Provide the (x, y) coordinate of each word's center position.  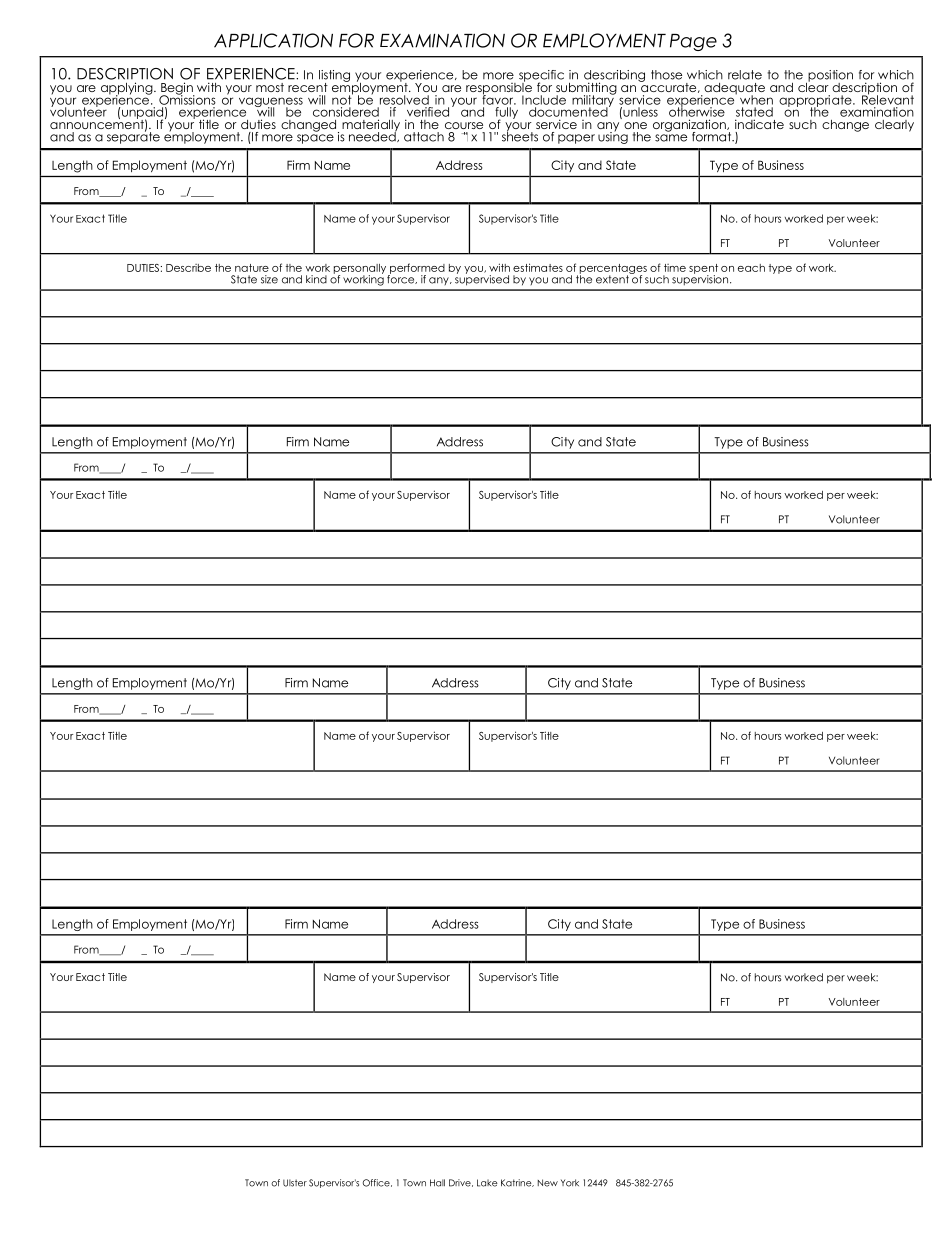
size (269, 279)
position (829, 77)
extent (613, 278)
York (570, 1183)
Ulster (295, 1183)
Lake (487, 1183)
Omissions (187, 99)
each (751, 268)
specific (541, 77)
